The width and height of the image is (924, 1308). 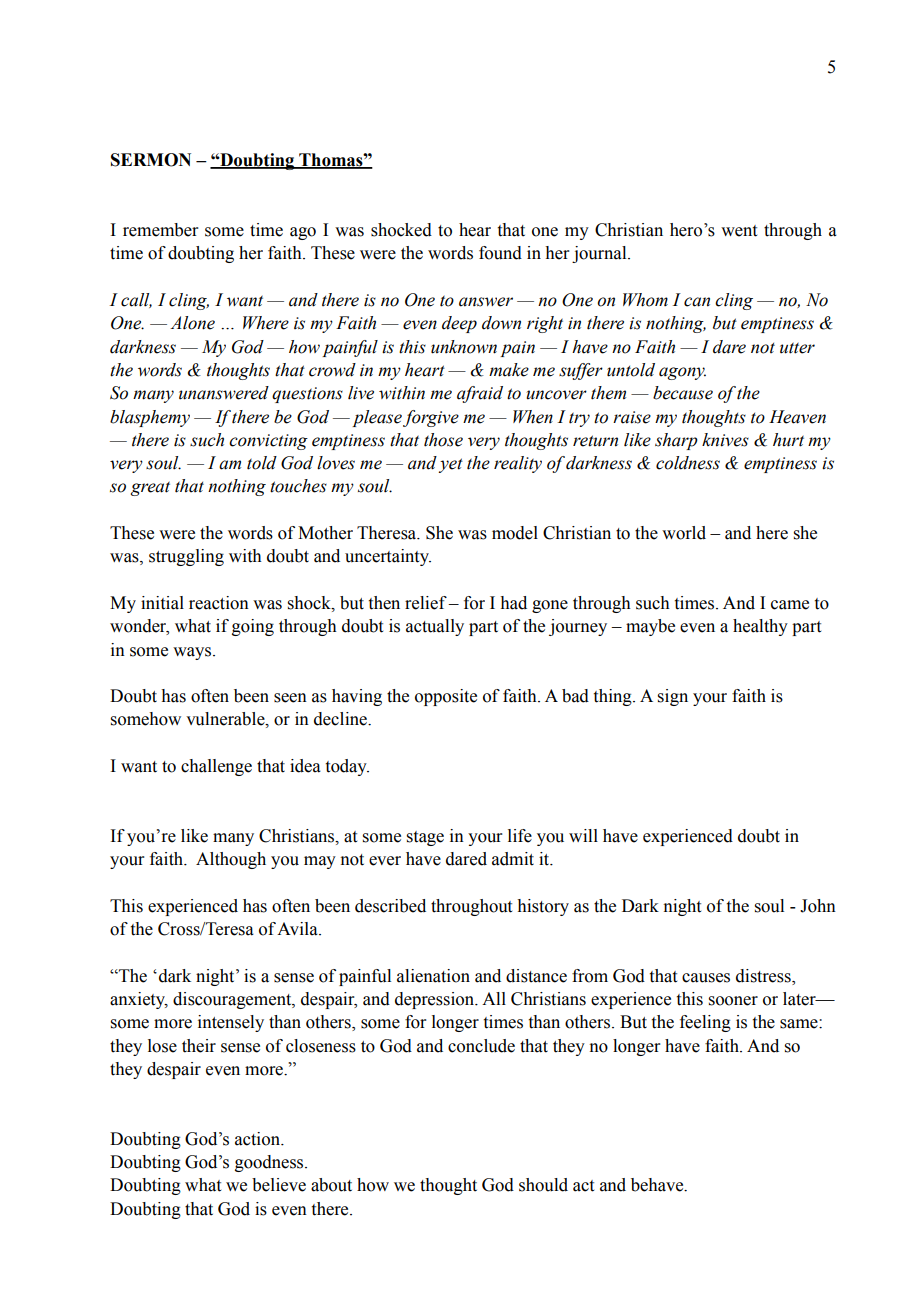 What do you see at coordinates (446, 697) in the image?
I see `opposite` at bounding box center [446, 697].
